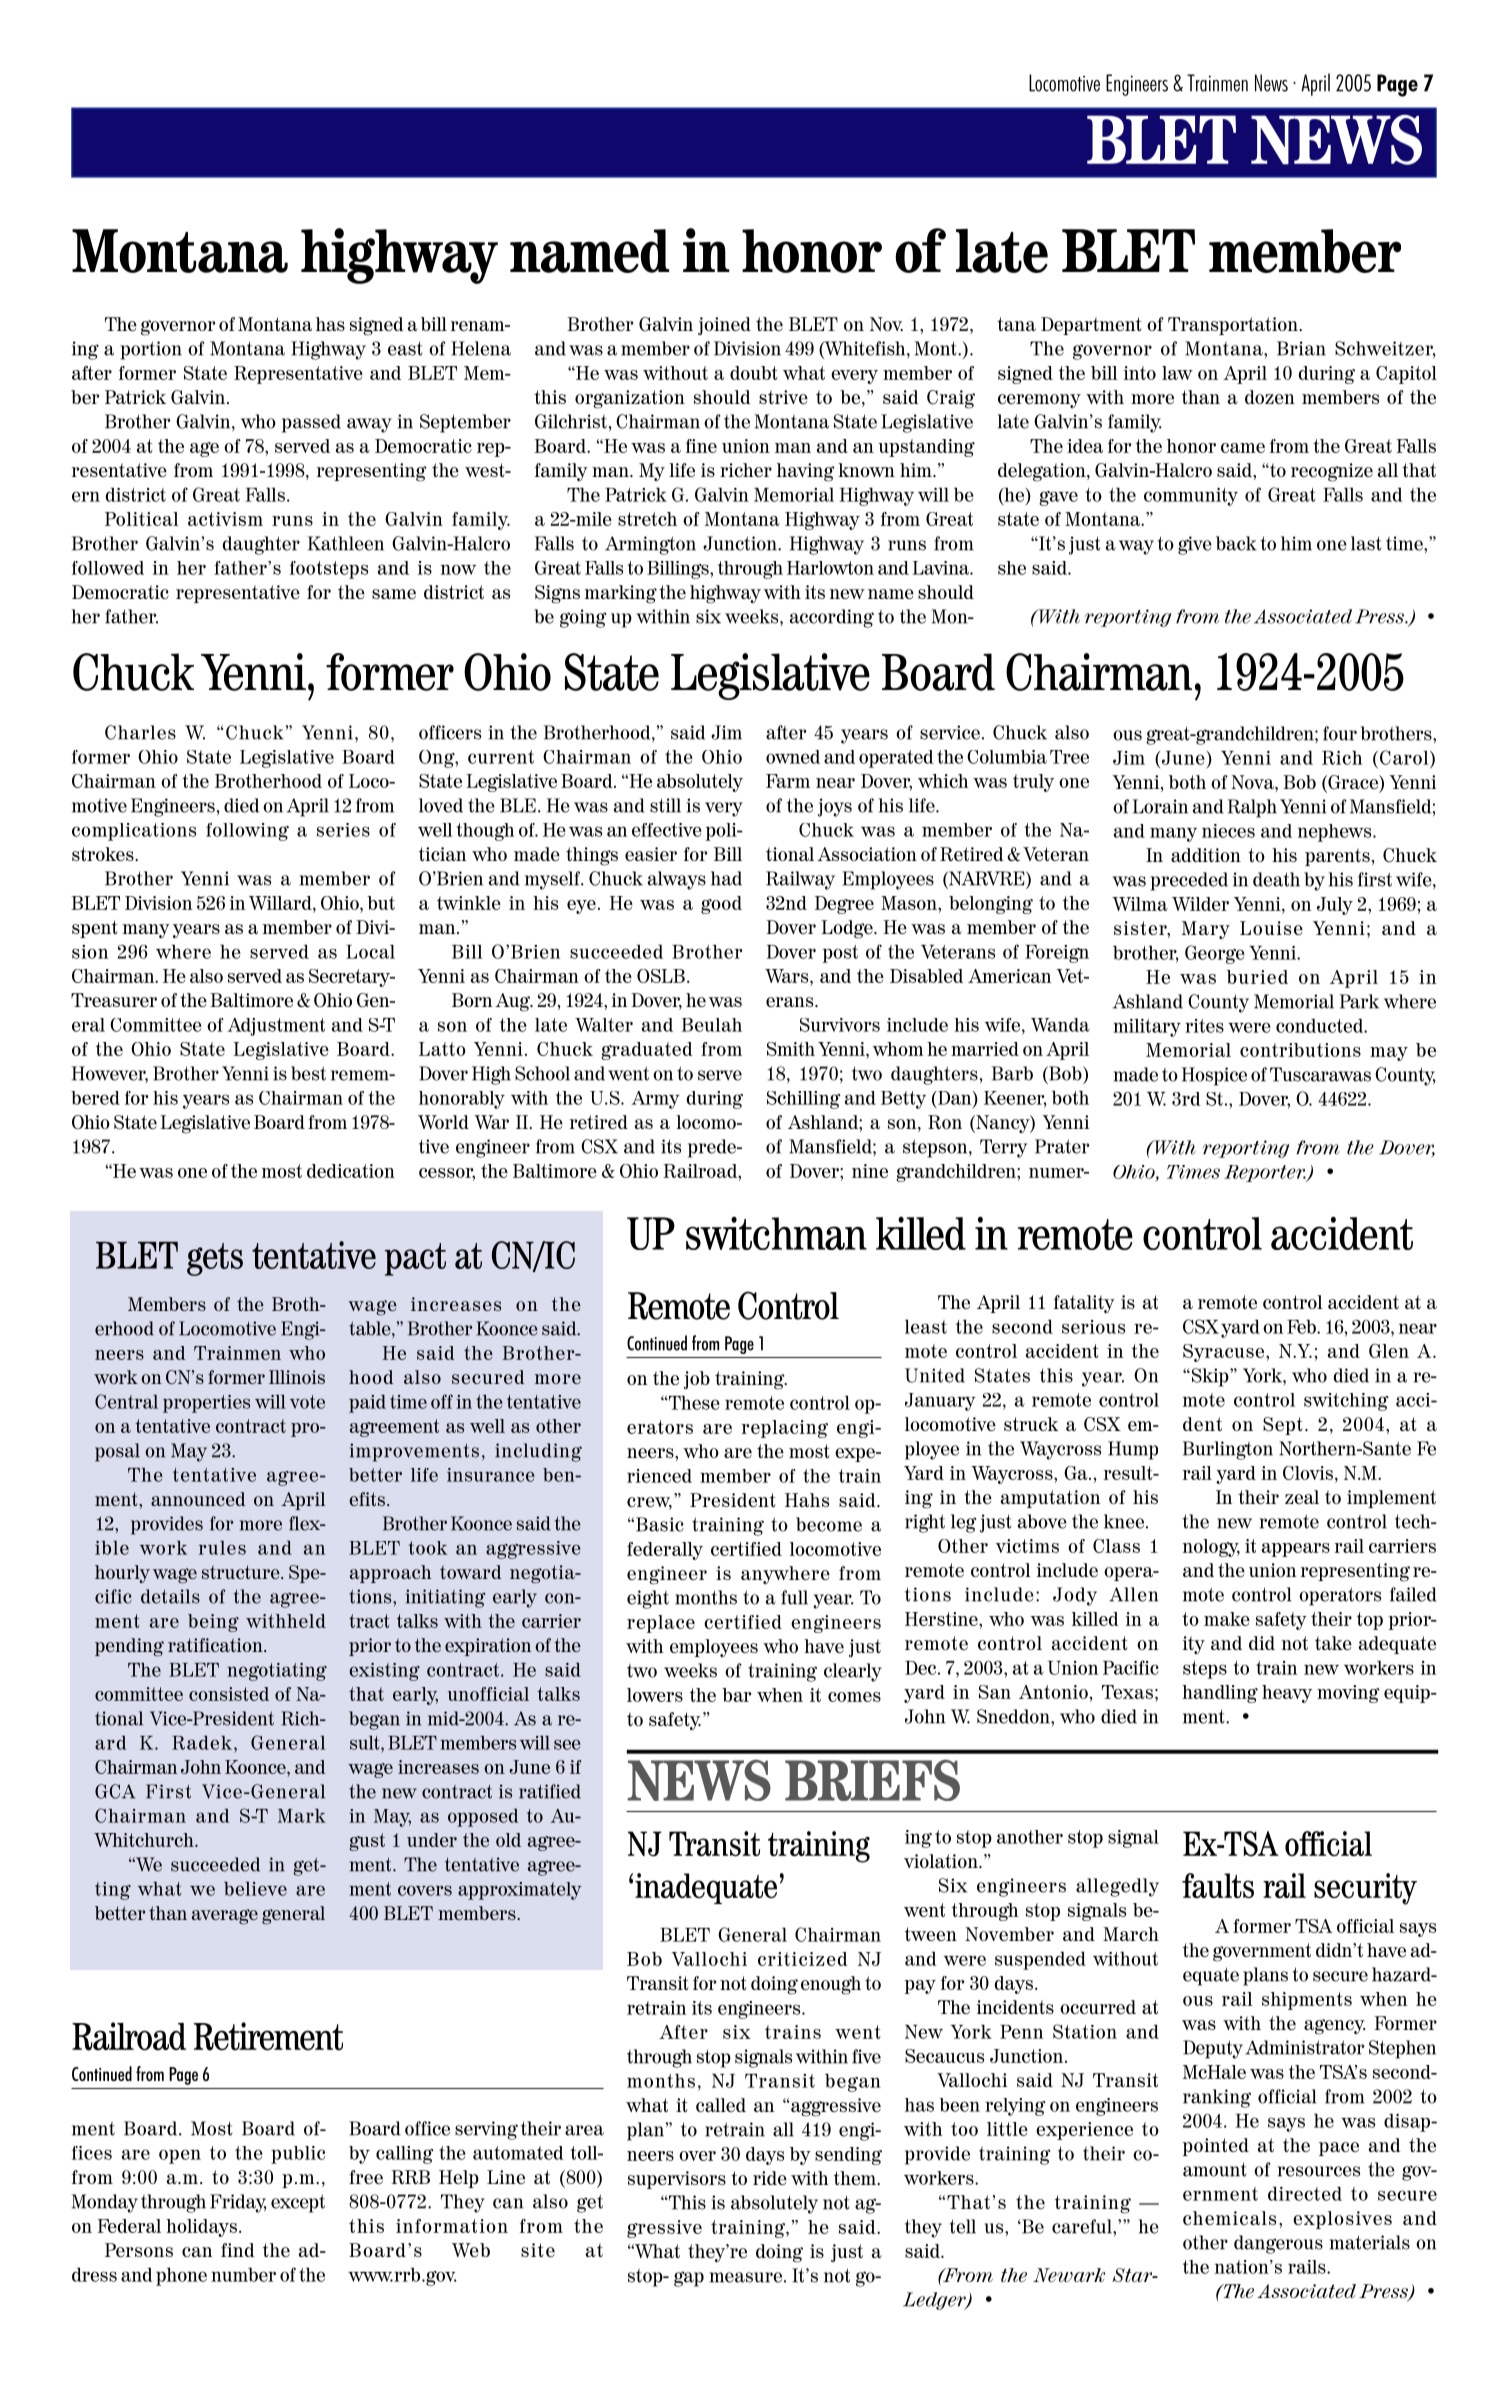 The height and width of the page is (2385, 1508). Describe the element at coordinates (770, 2178) in the page. I see `ride` at that location.
